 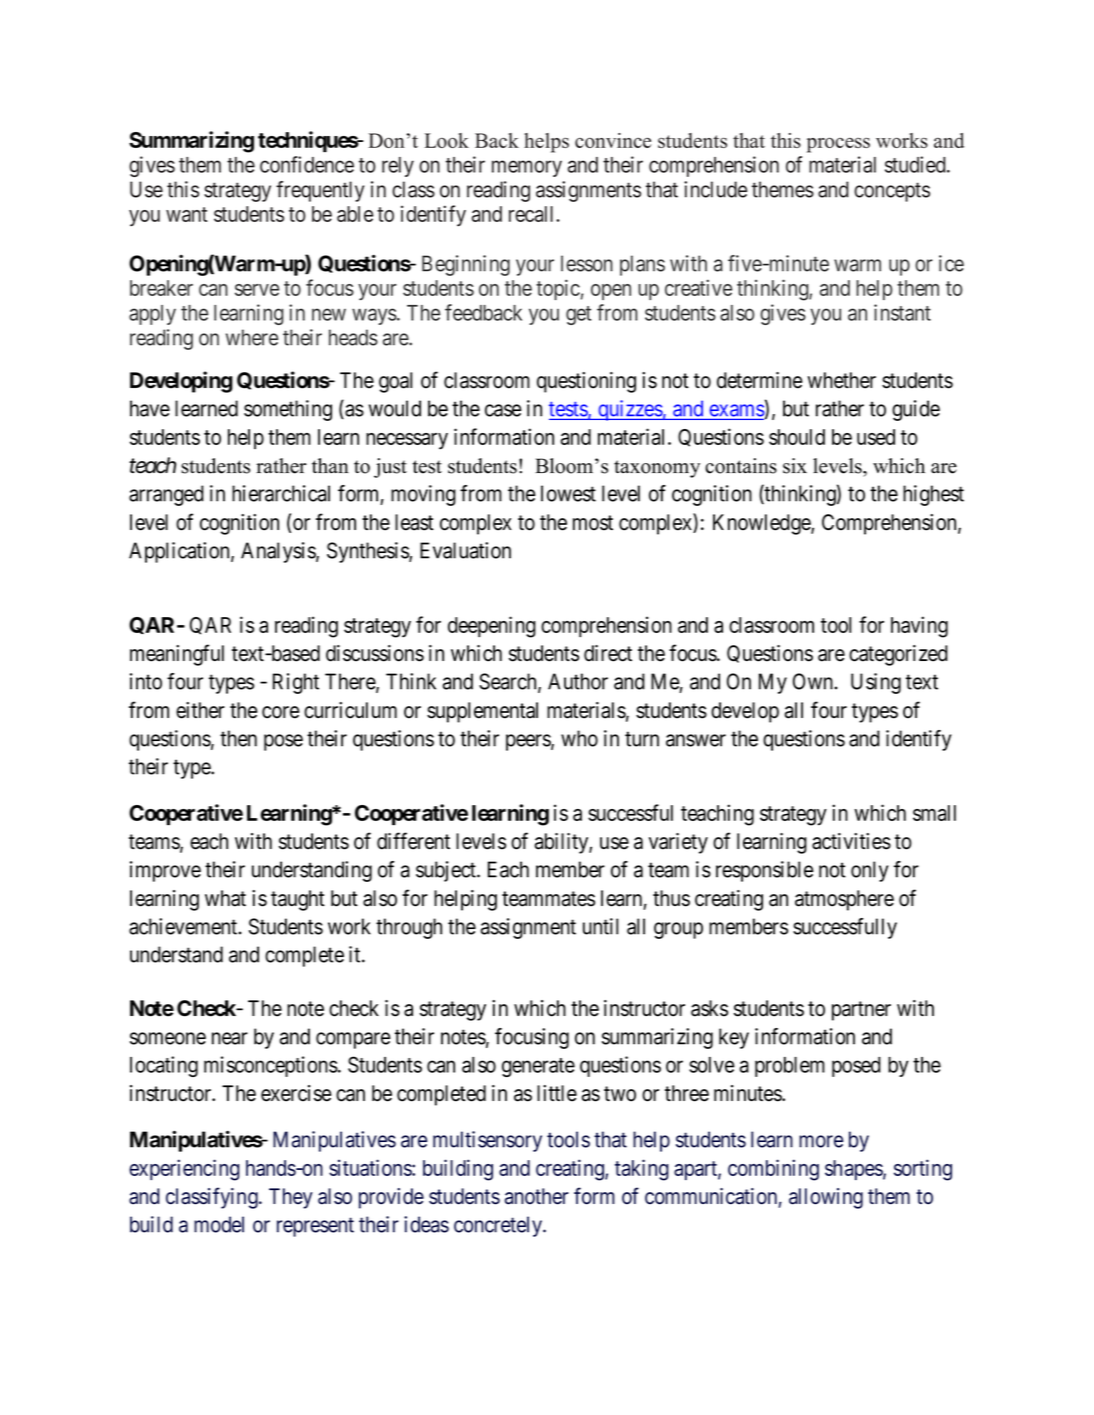 I want to click on questioning, so click(x=586, y=382).
